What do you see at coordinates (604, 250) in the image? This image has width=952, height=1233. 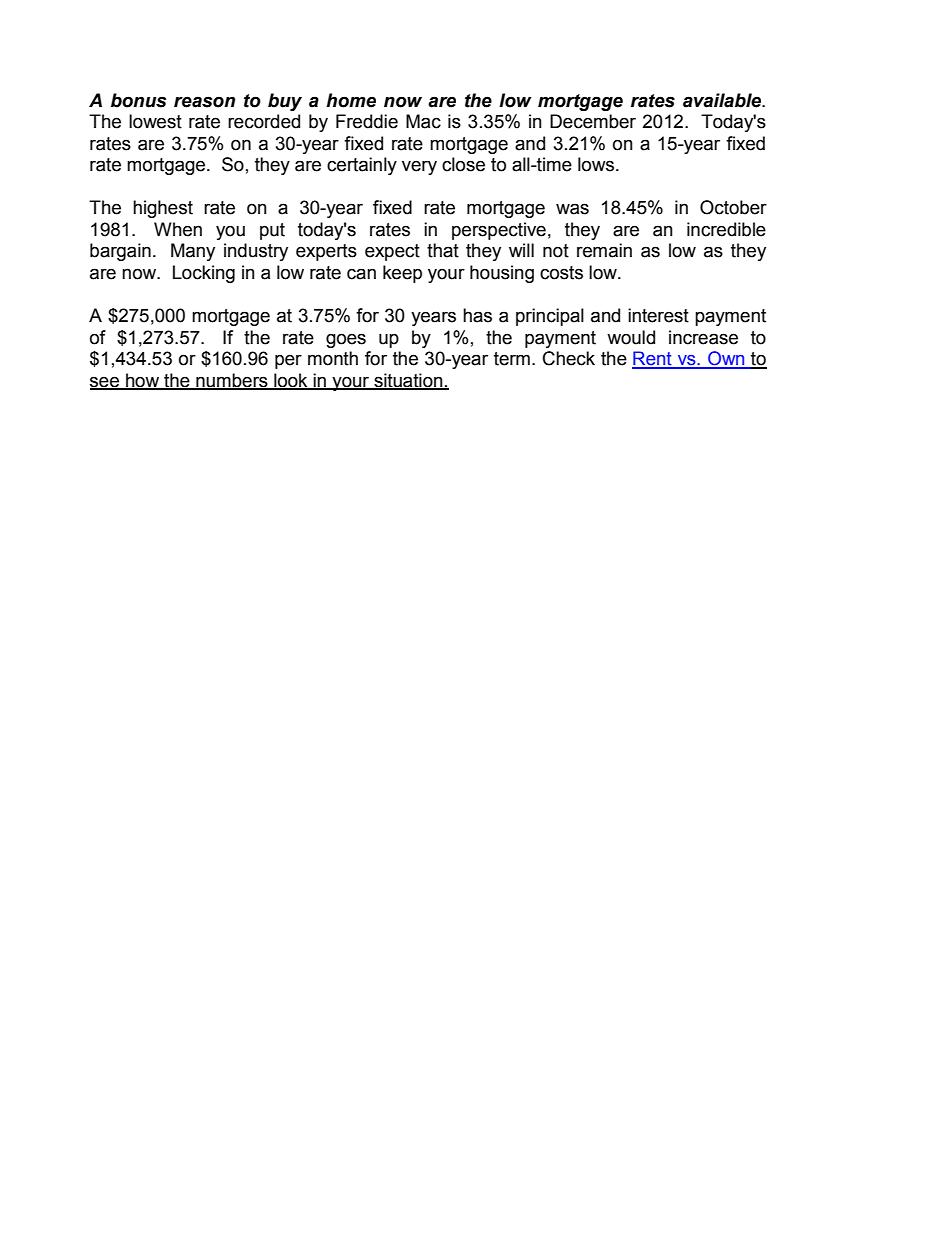 I see `remain` at bounding box center [604, 250].
